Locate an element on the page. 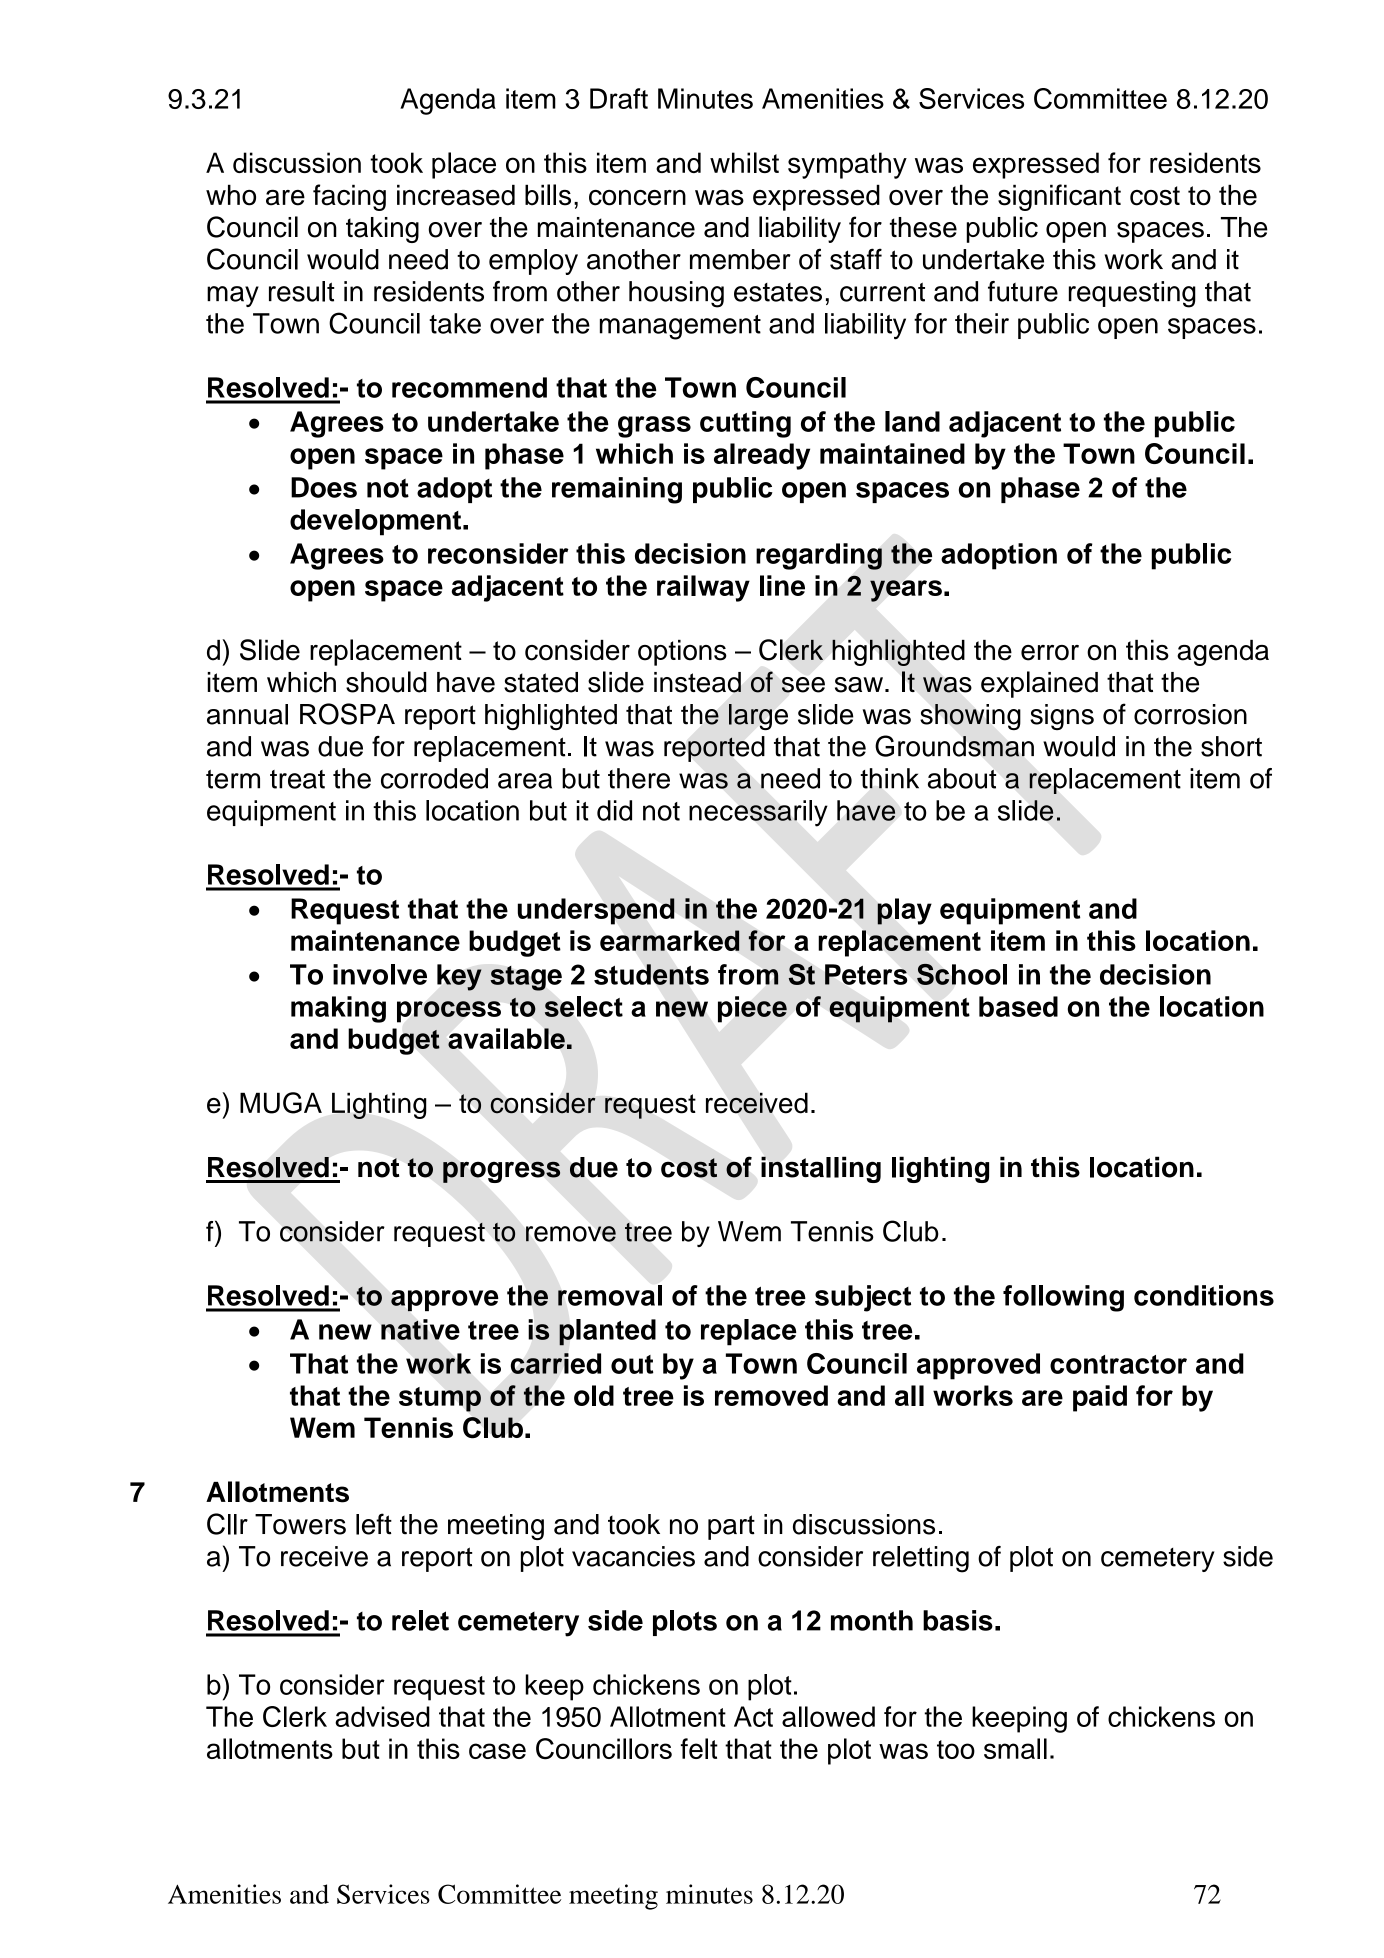 This document has height=1958, width=1384. error is located at coordinates (1050, 653).
